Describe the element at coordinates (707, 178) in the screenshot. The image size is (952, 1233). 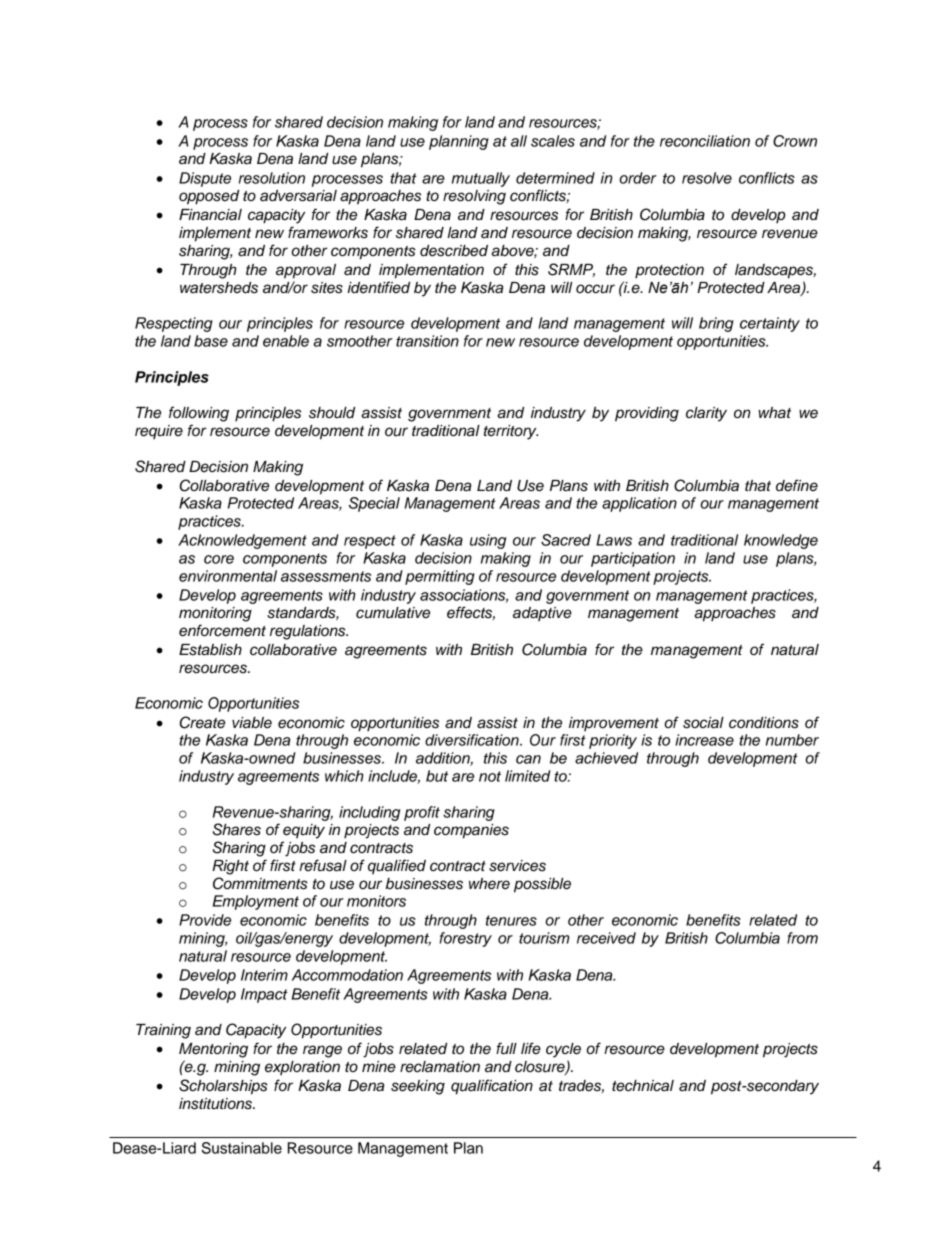
I see `resolve` at that location.
